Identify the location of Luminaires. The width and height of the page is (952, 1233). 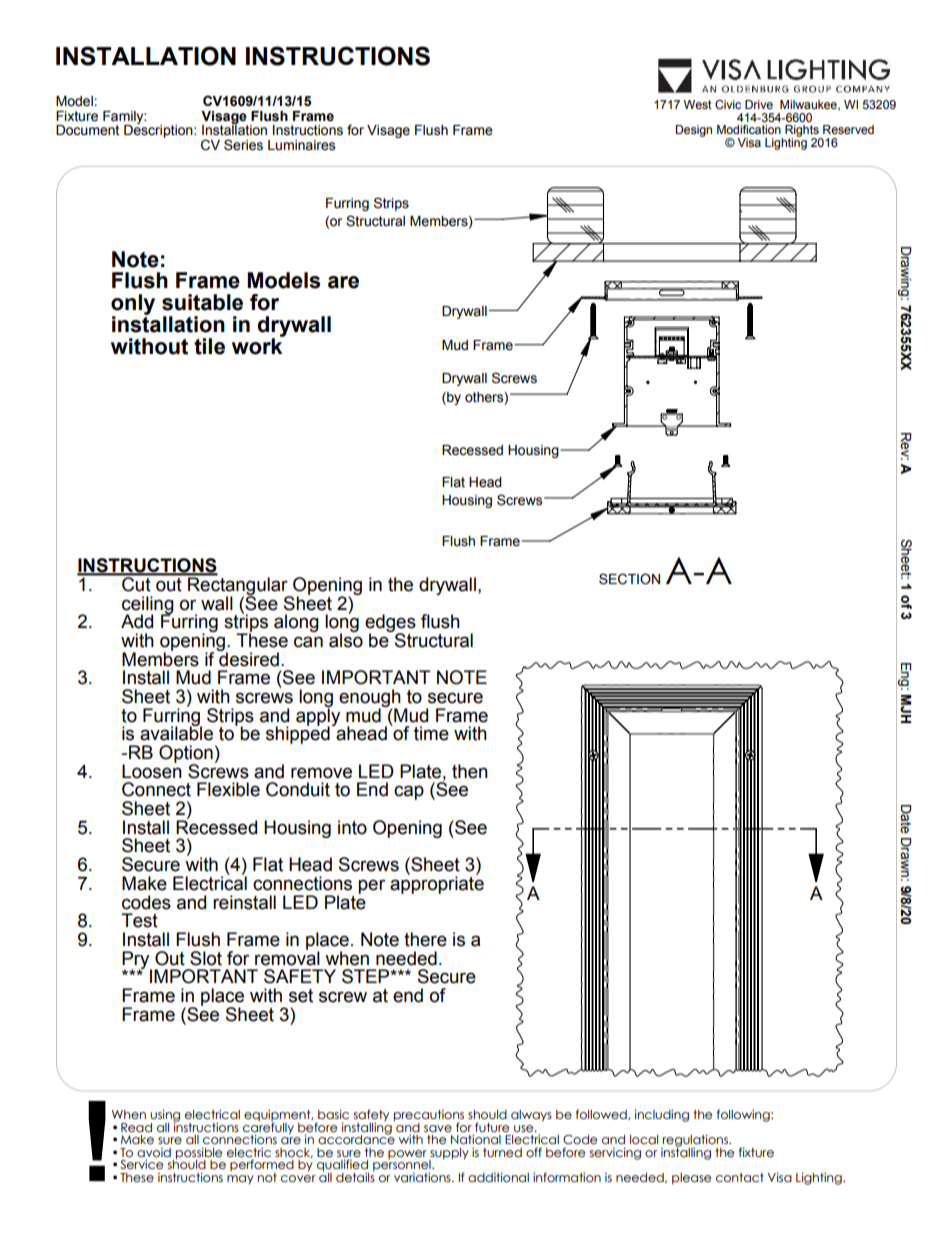
(301, 145).
